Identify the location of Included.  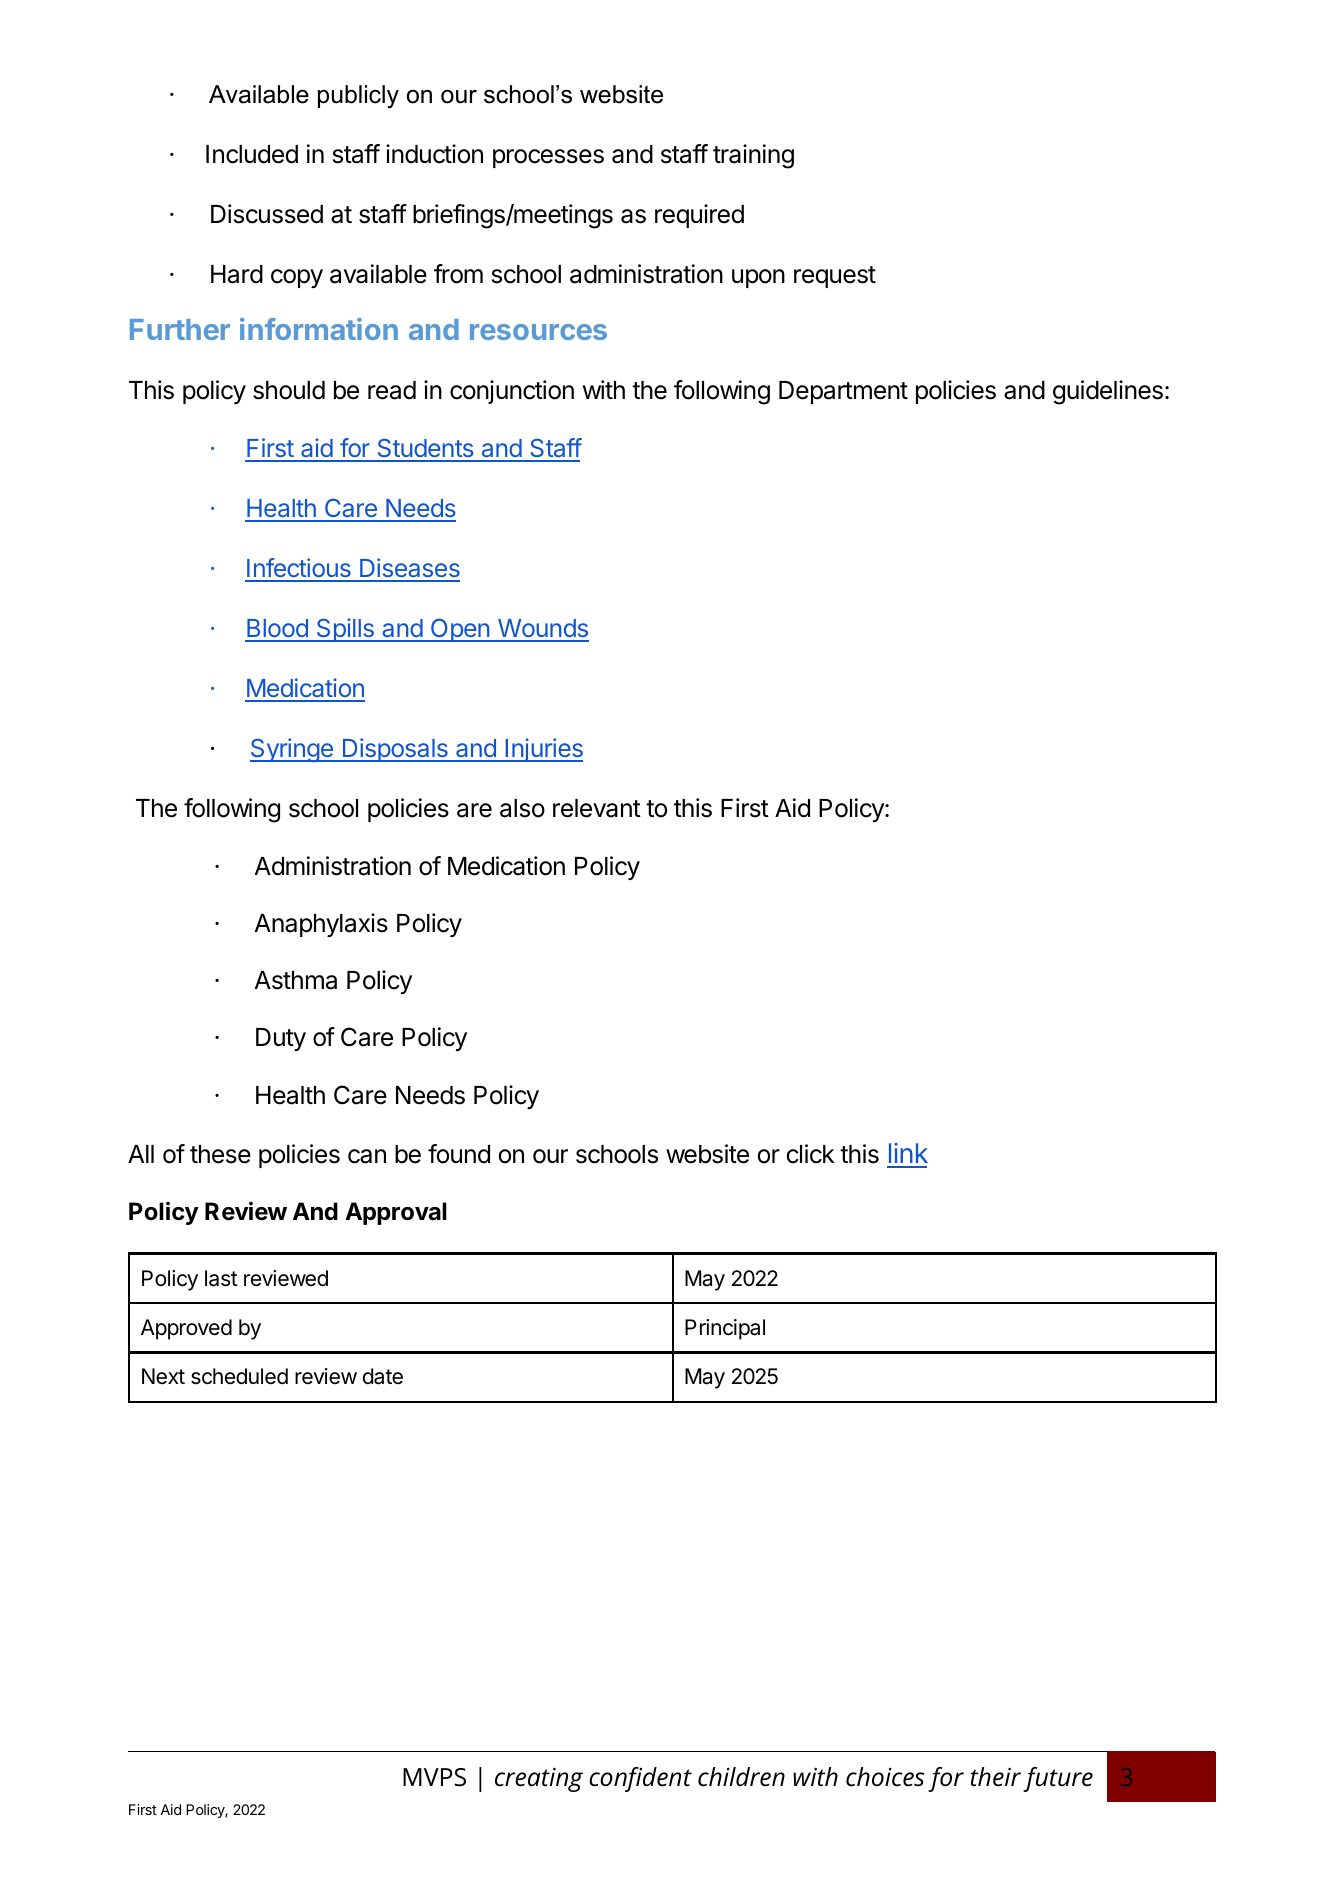
(252, 154).
